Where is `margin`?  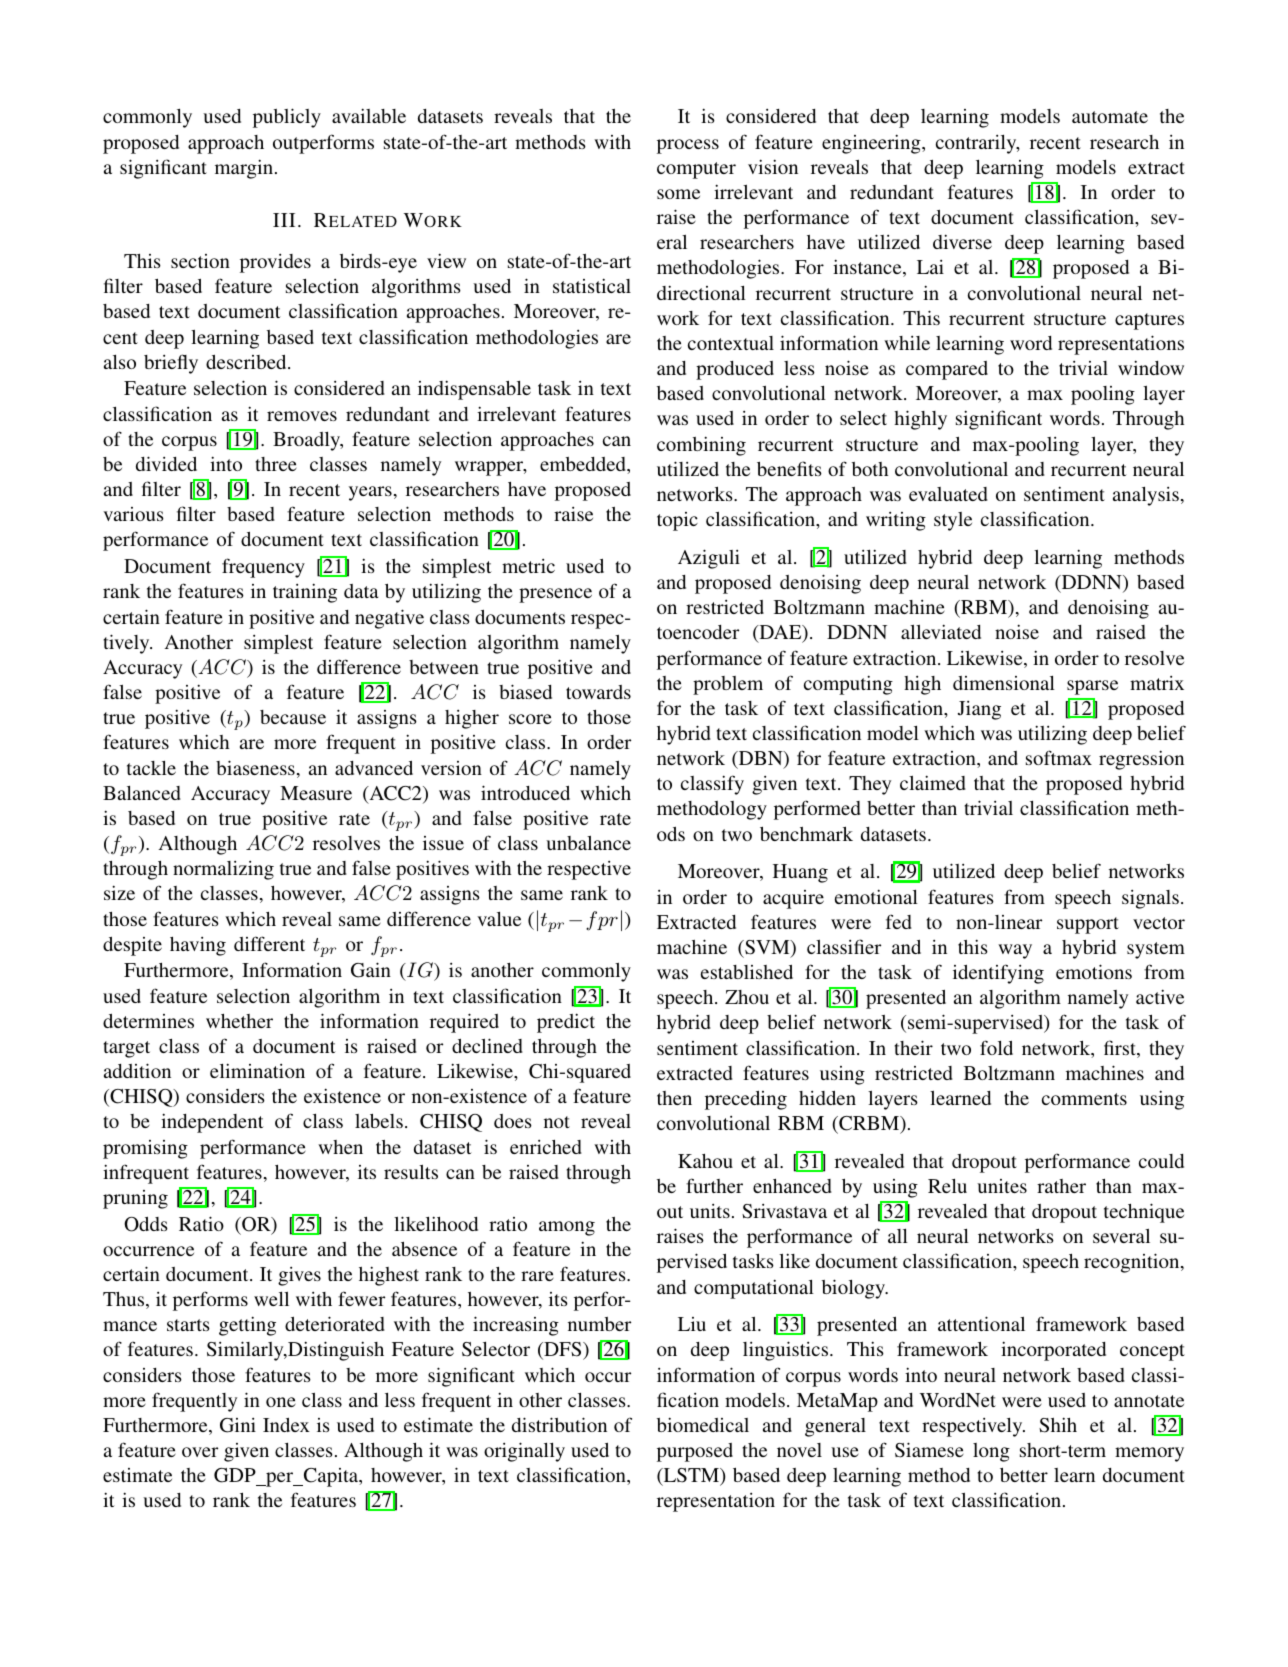 margin is located at coordinates (245, 169).
